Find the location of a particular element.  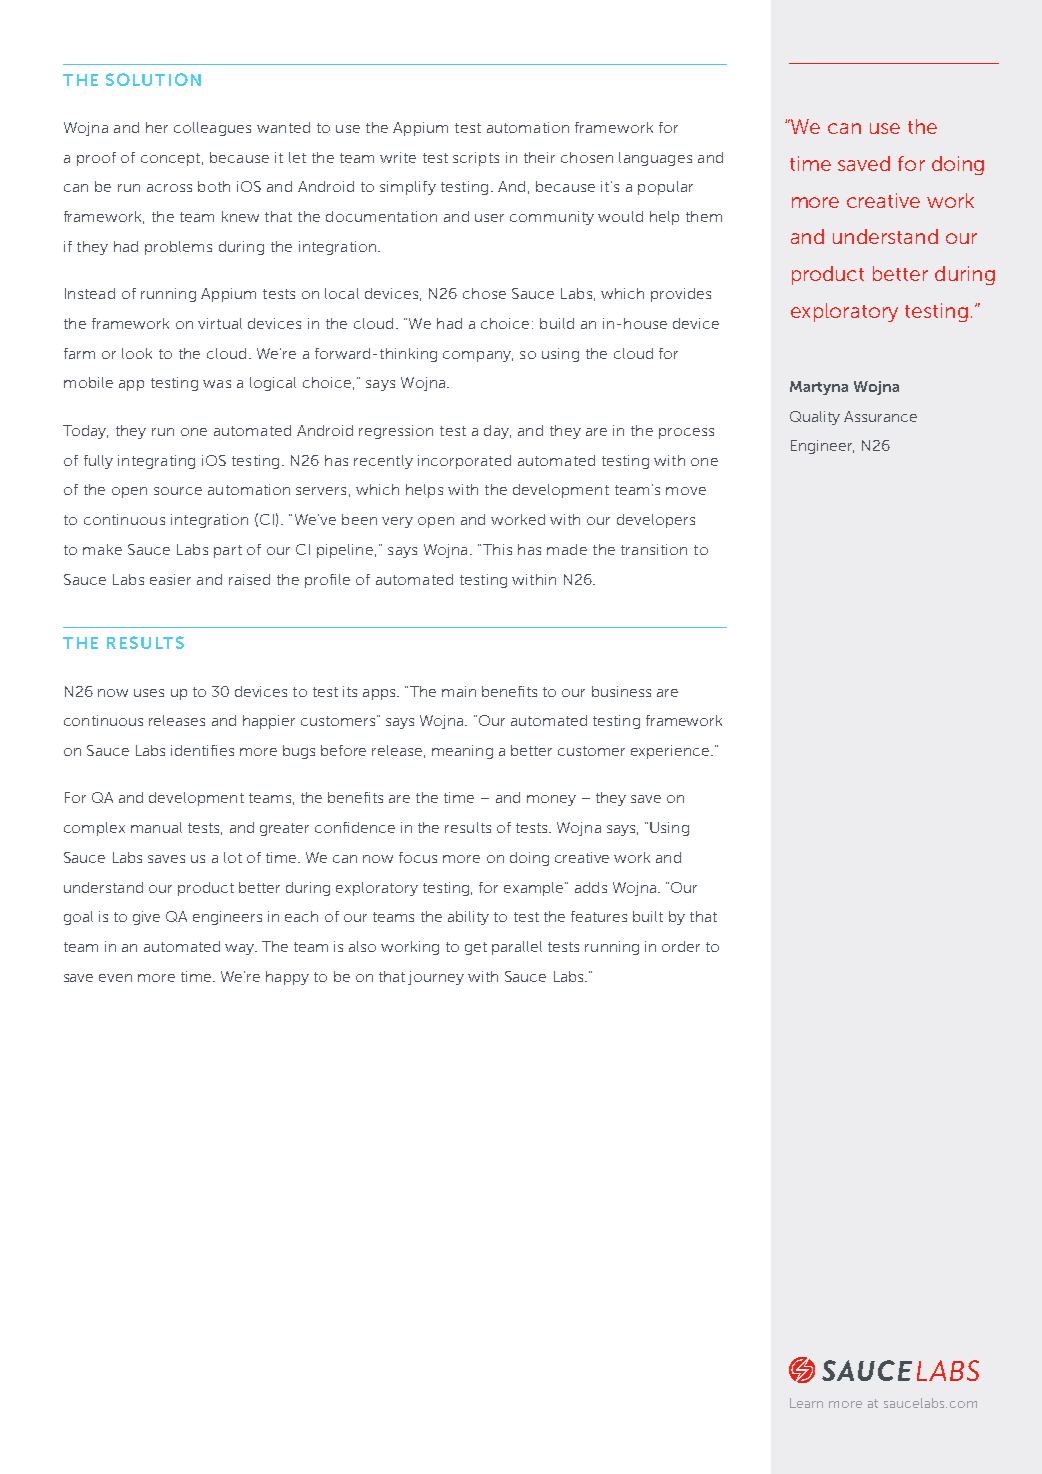

get is located at coordinates (476, 948).
